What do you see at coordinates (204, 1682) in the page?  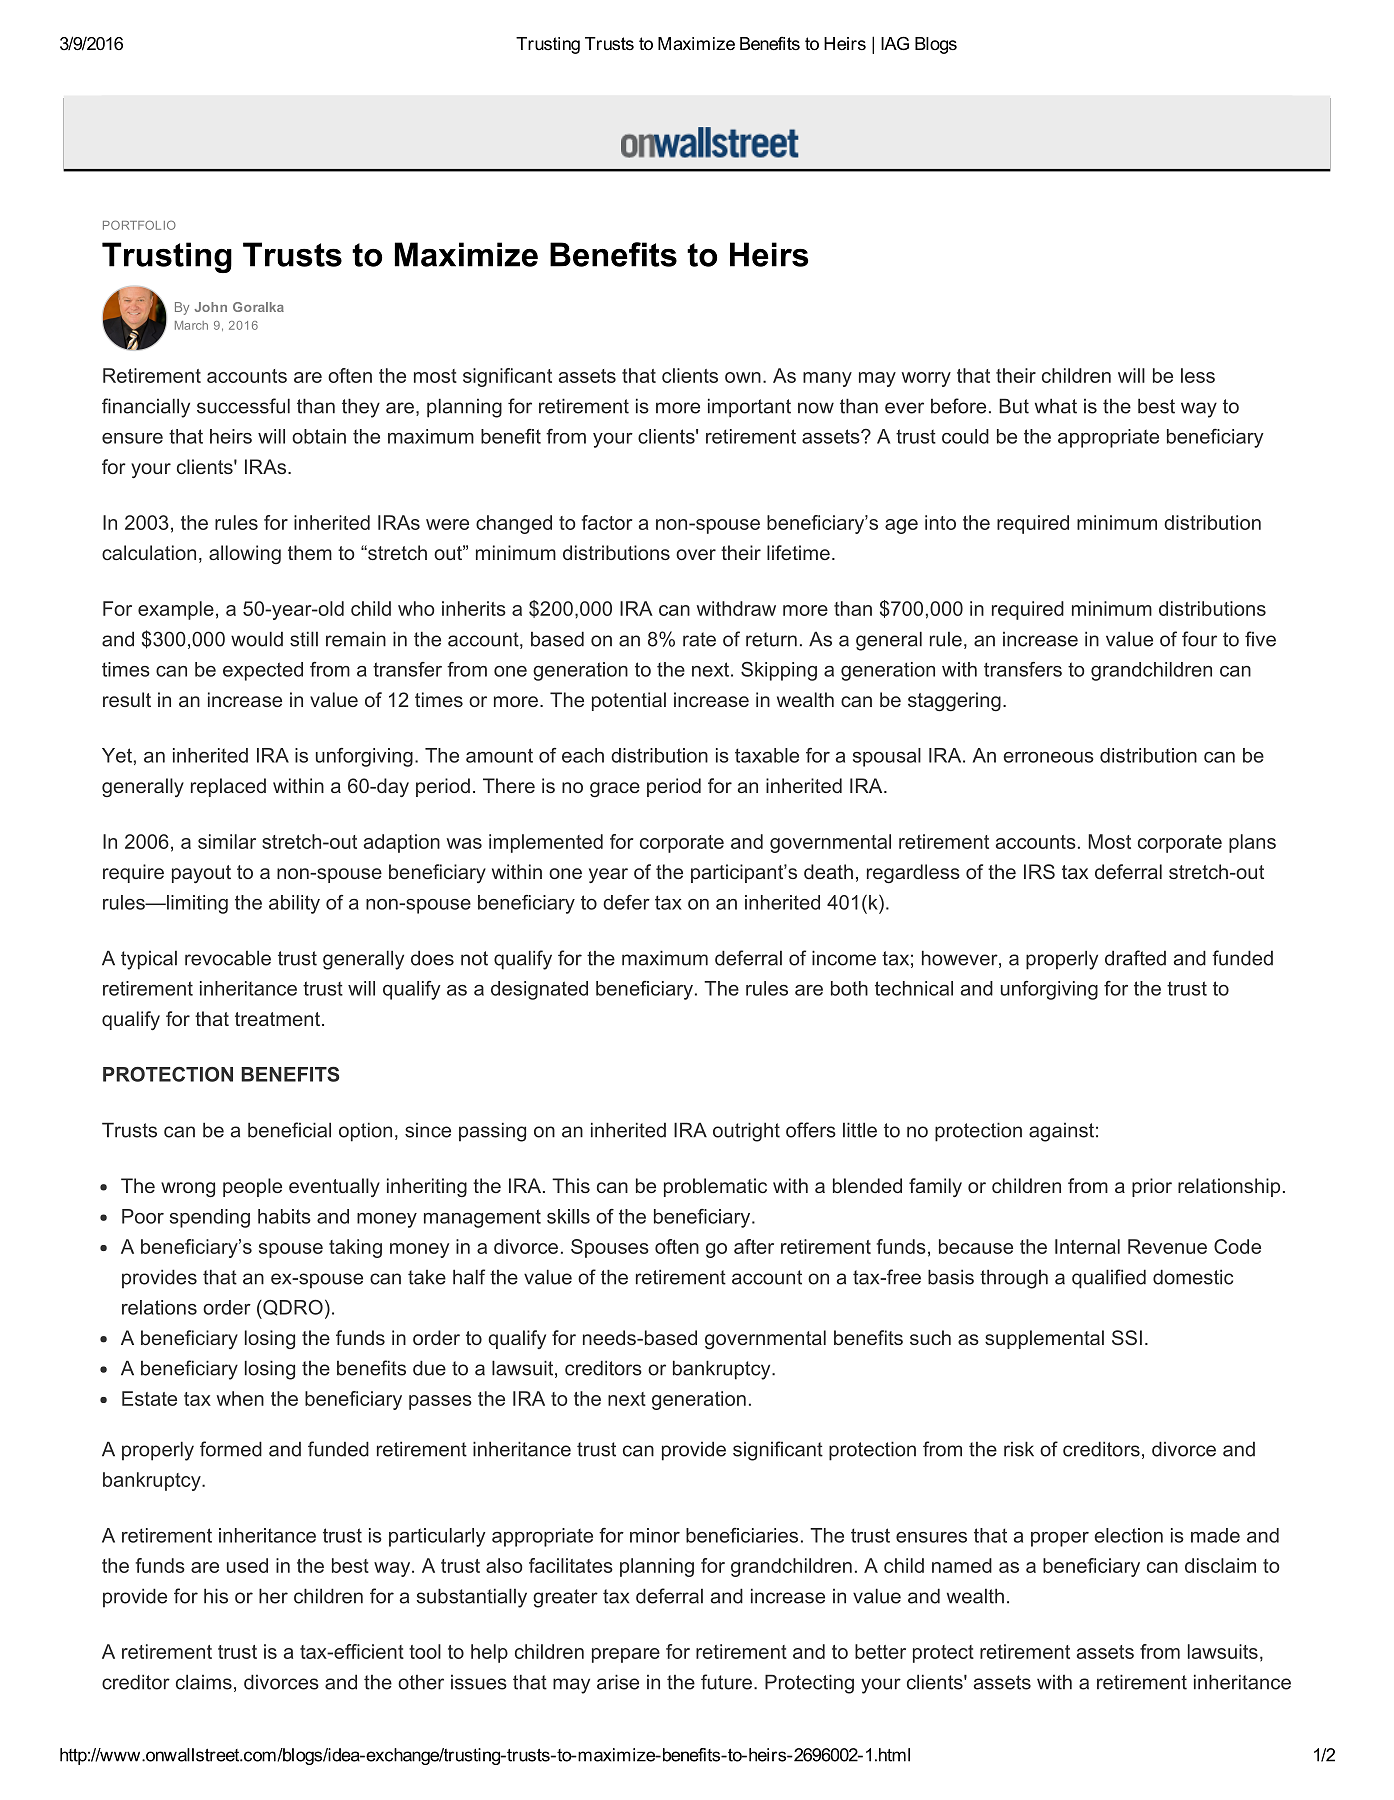 I see `claims` at bounding box center [204, 1682].
